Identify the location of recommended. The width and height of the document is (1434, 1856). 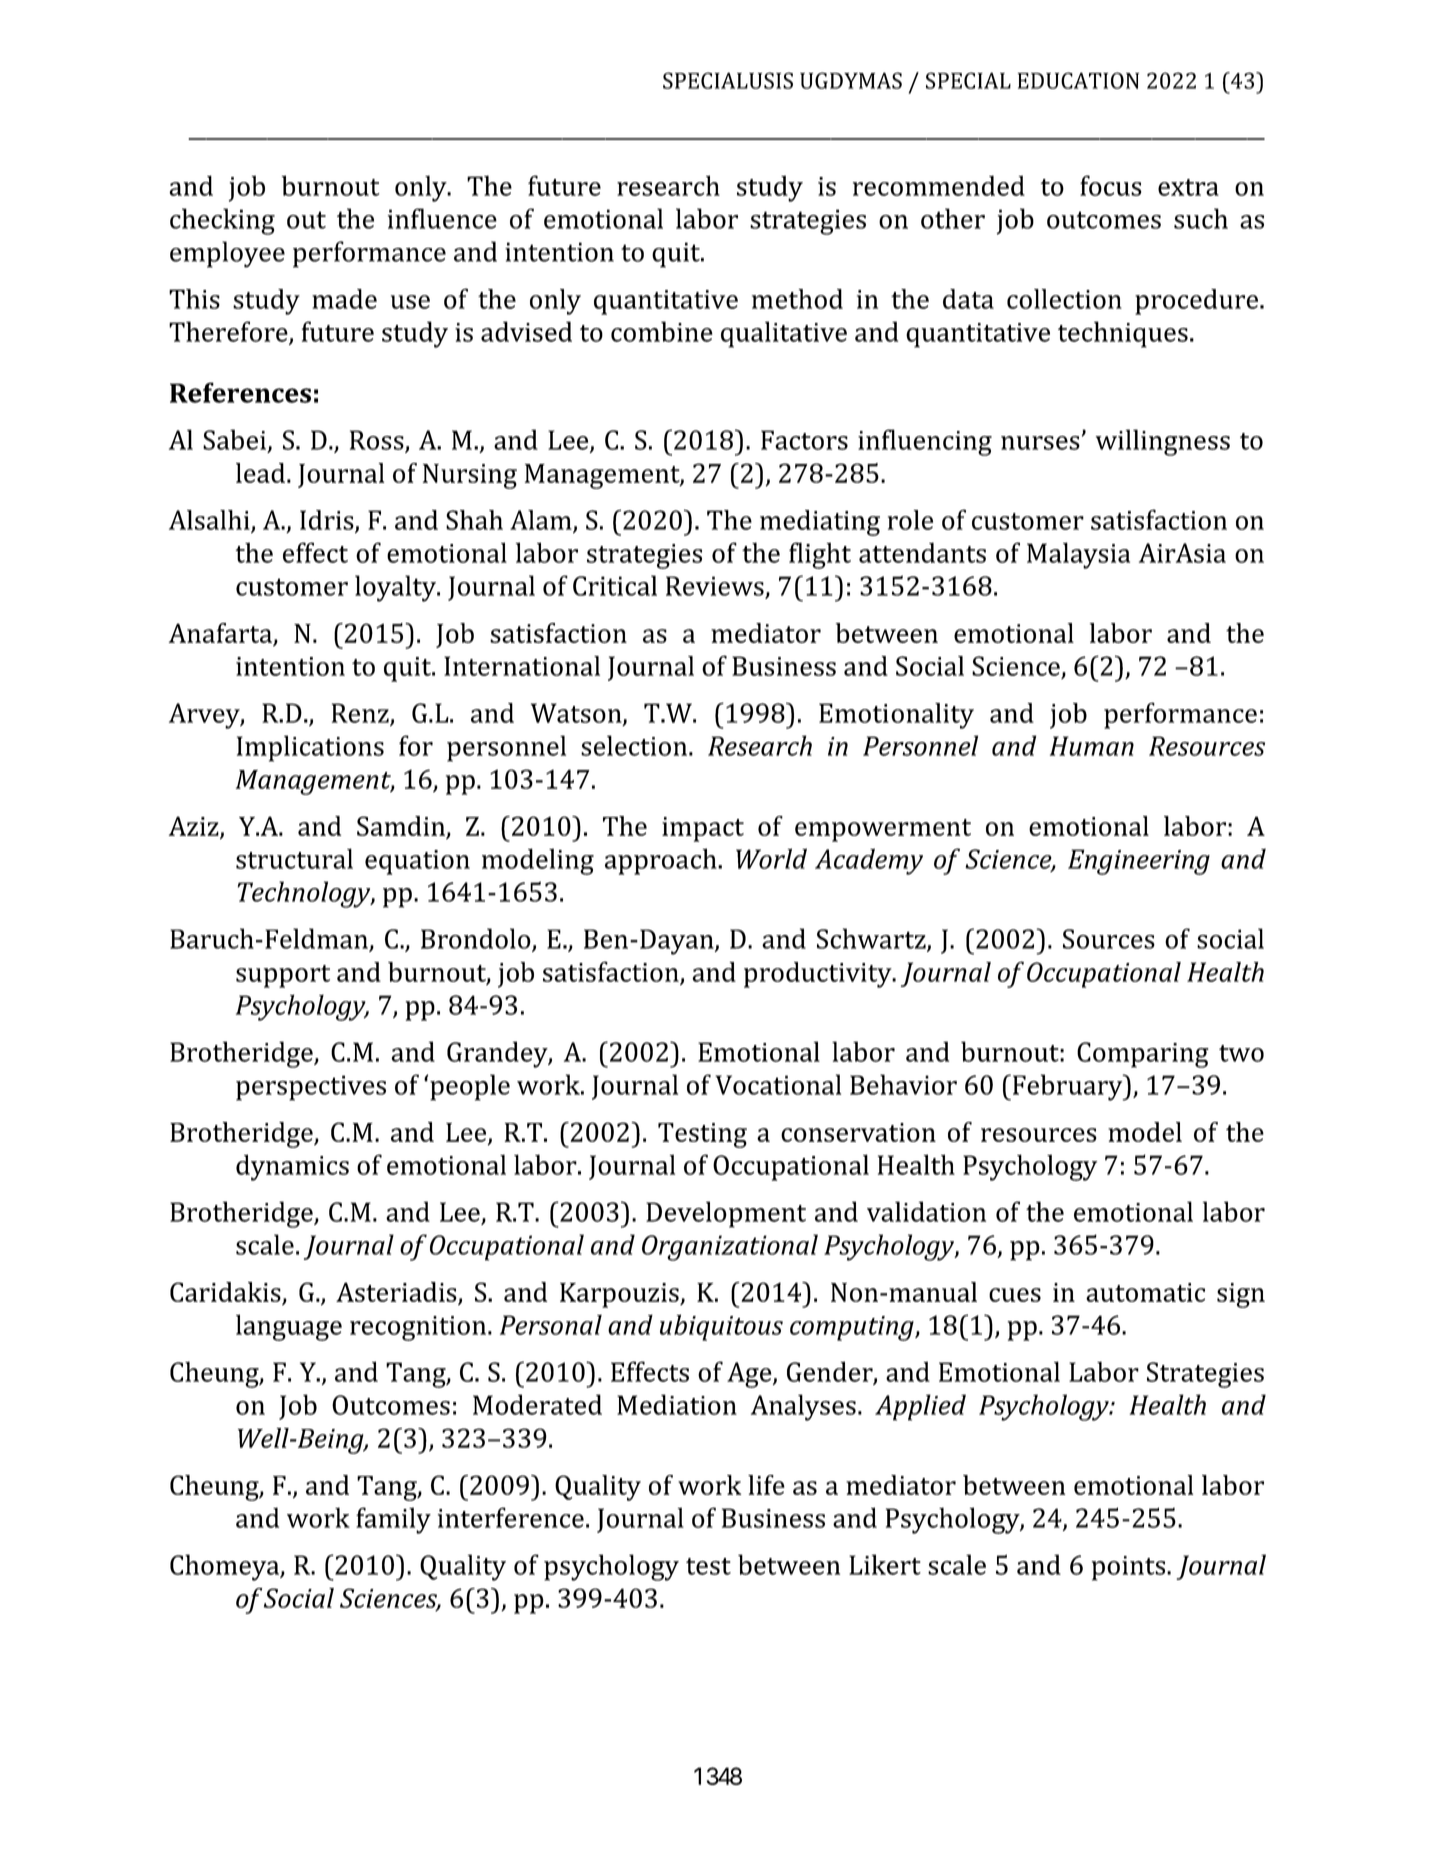
(939, 185).
